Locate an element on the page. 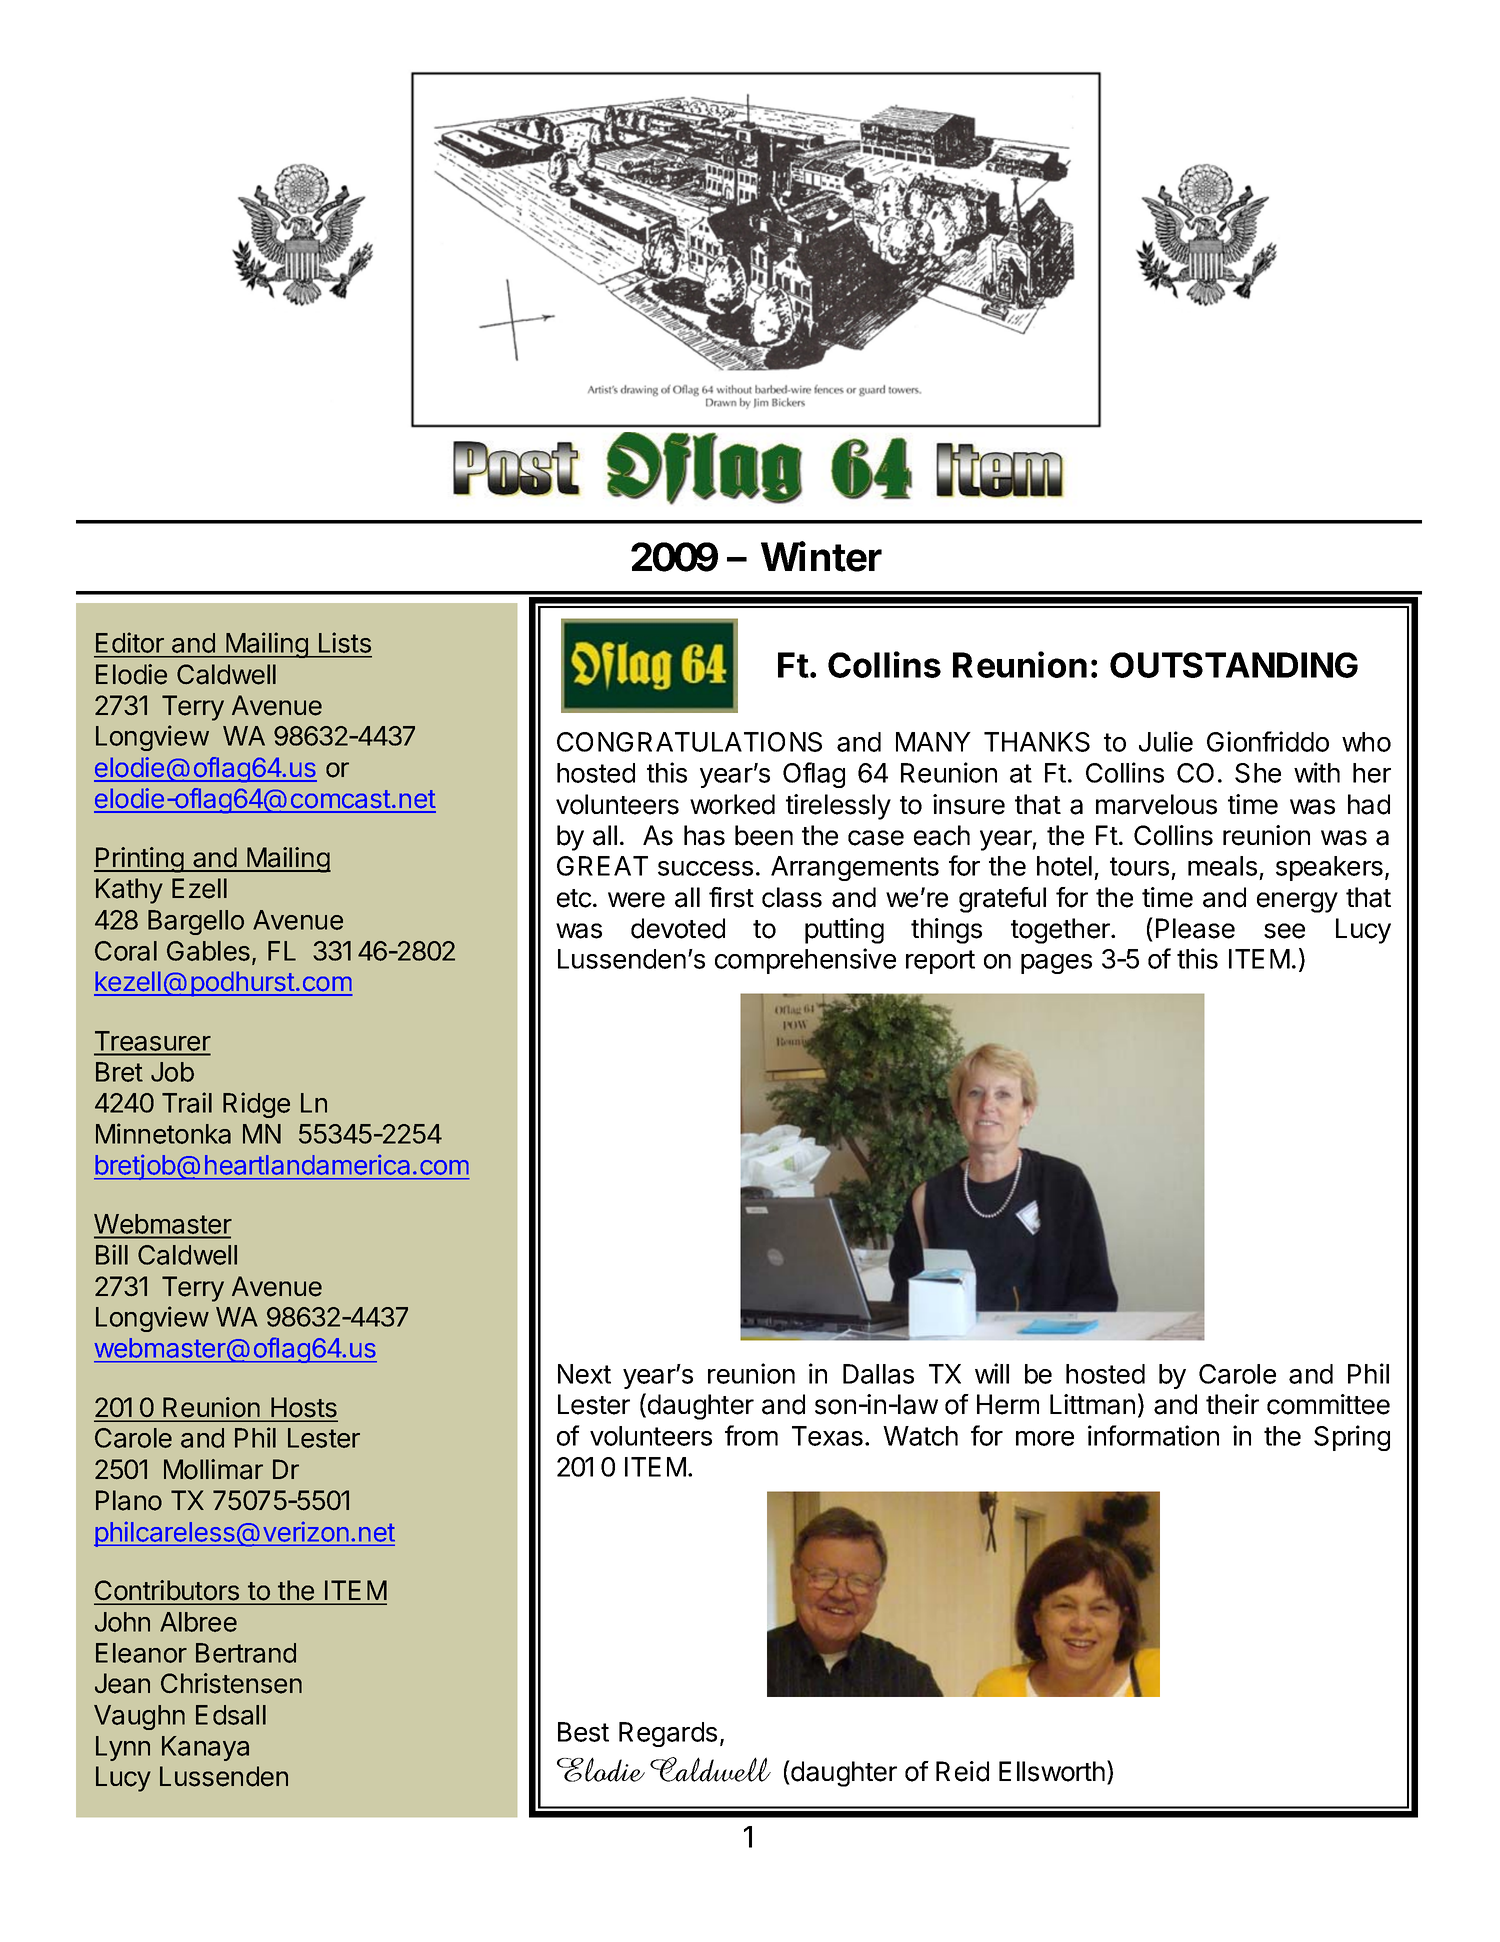 This image has height=1942, width=1500. Printing is located at coordinates (139, 860).
